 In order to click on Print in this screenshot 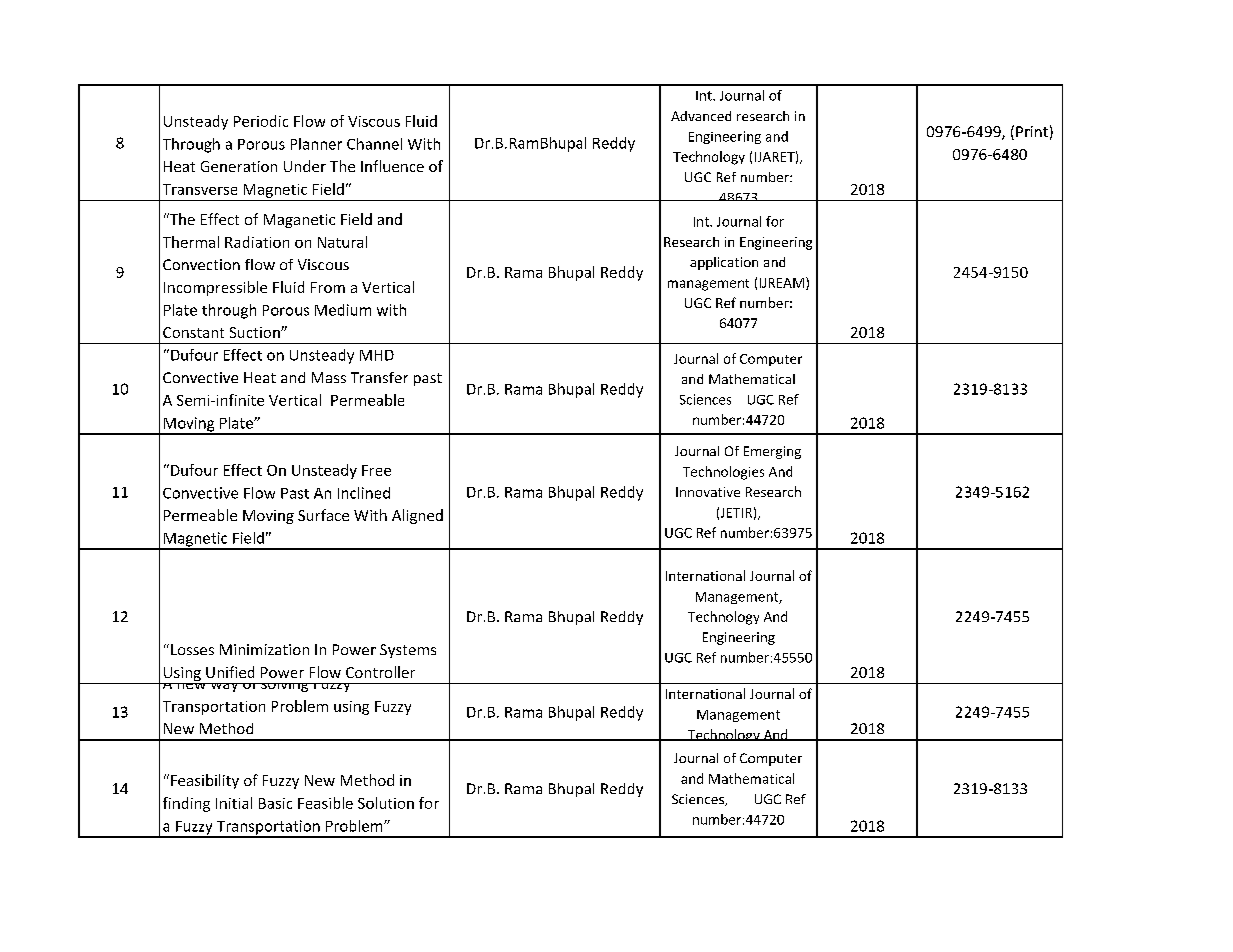, I will do `click(1032, 131)`.
